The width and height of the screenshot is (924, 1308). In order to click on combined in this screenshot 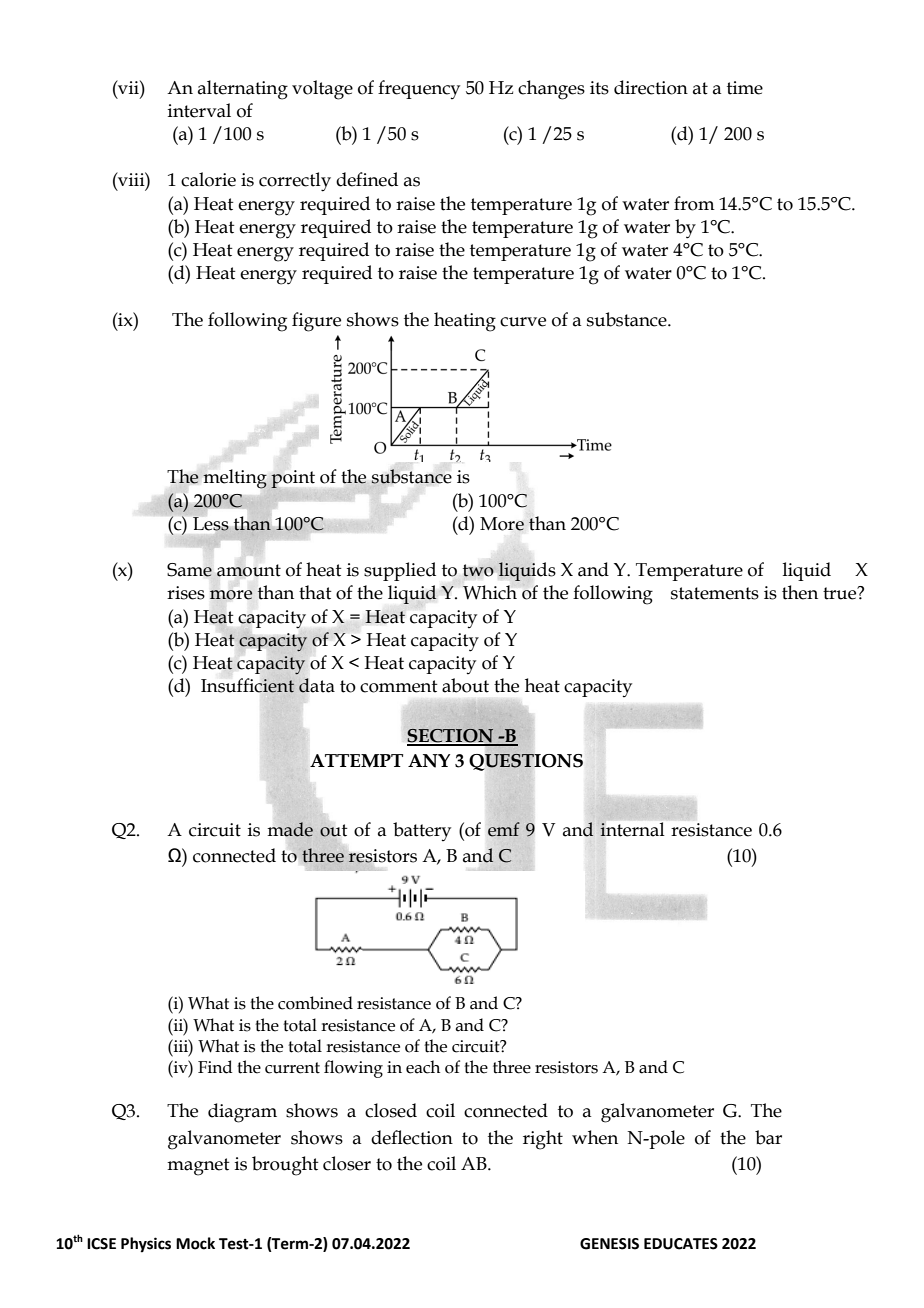, I will do `click(315, 1003)`.
